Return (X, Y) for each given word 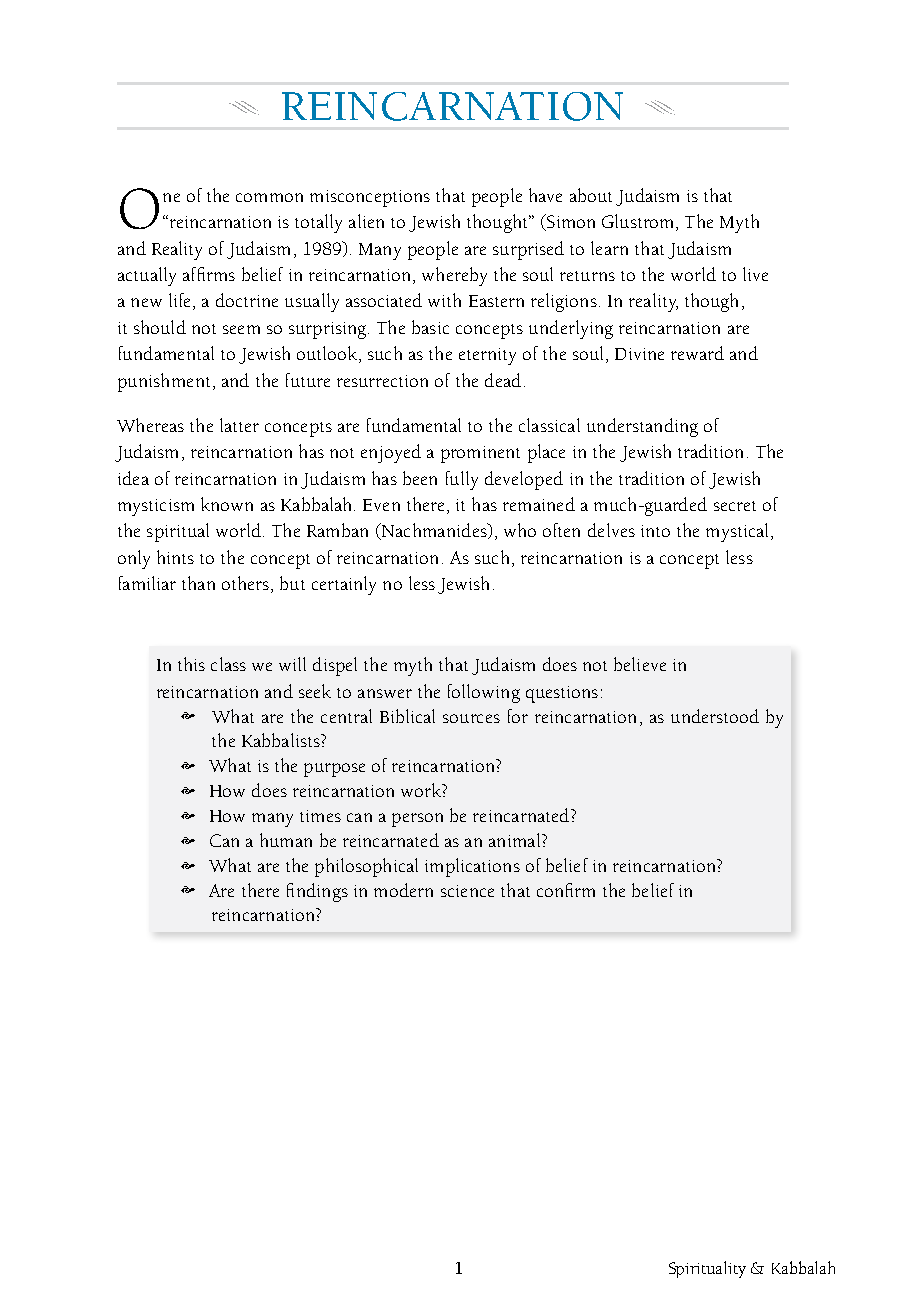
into (655, 531)
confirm (566, 890)
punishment (164, 382)
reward (697, 353)
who (520, 530)
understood (715, 716)
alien (366, 221)
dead (503, 380)
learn (609, 248)
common (269, 197)
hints (175, 557)
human (286, 840)
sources (471, 718)
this (191, 664)
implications (472, 867)
